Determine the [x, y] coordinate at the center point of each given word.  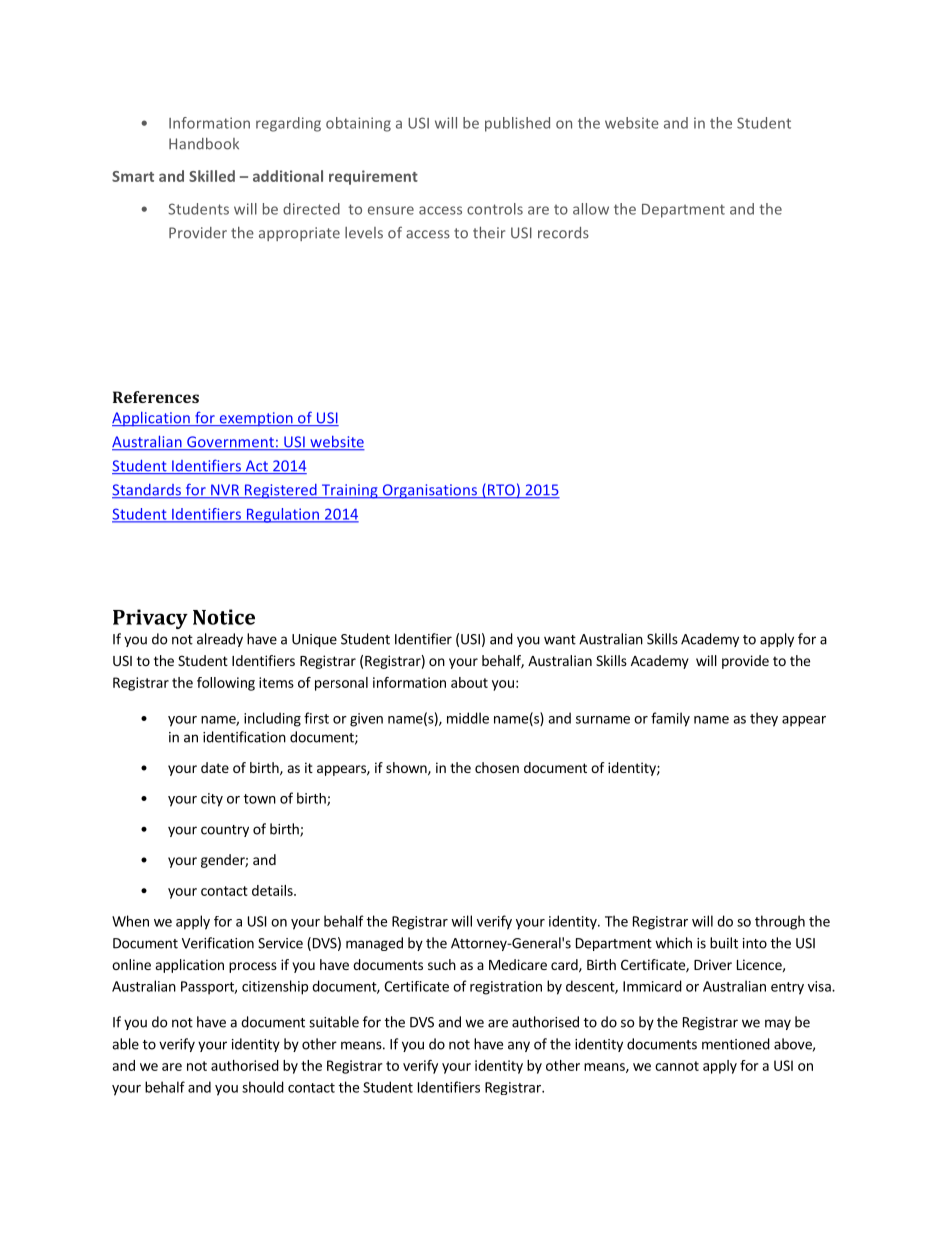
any [519, 1046]
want [560, 640]
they [764, 719]
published [517, 124]
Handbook [204, 144]
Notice [224, 617]
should [263, 1087]
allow [591, 209]
